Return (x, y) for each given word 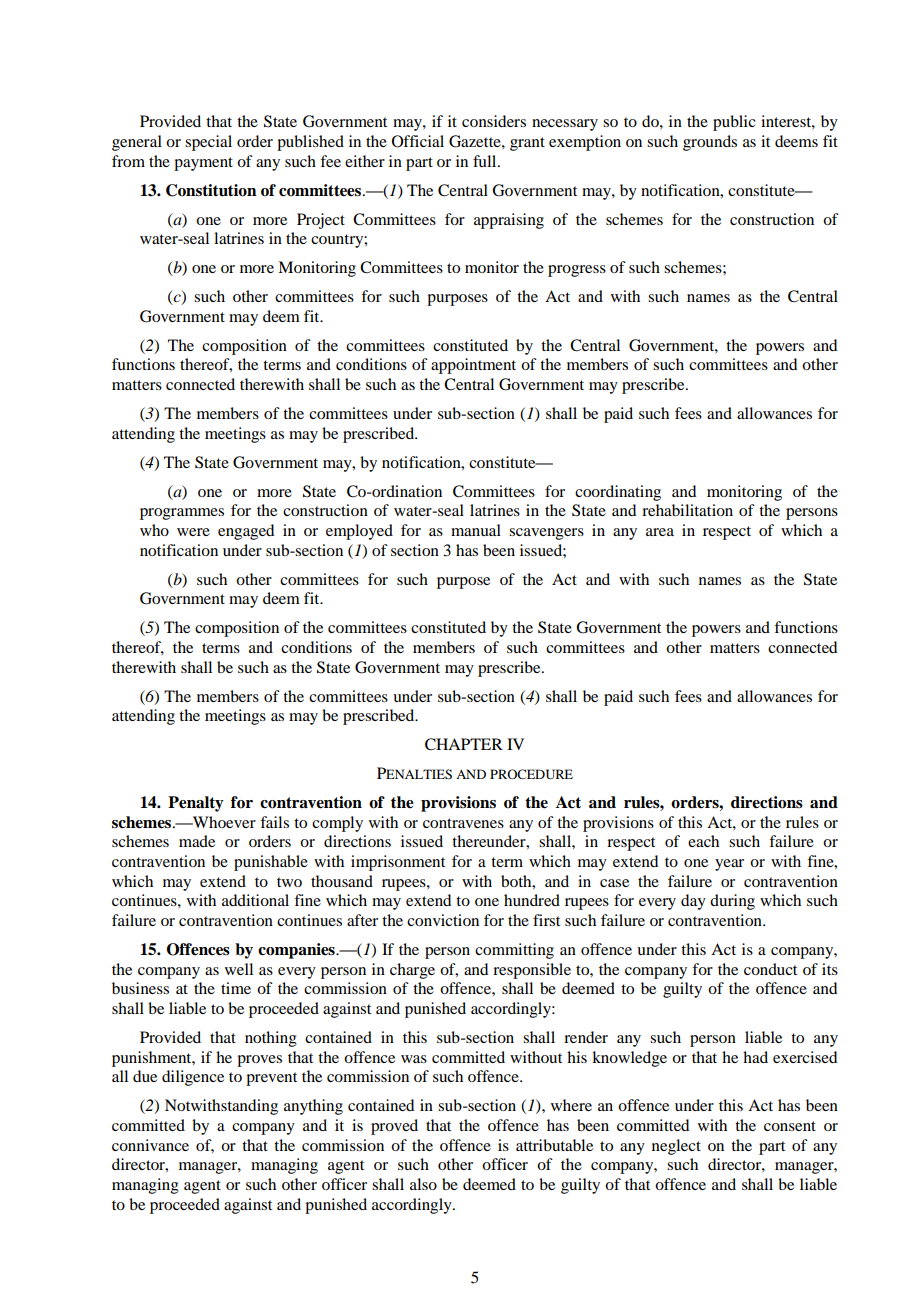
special (208, 143)
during (732, 902)
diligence (193, 1078)
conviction (443, 920)
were (193, 532)
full (486, 161)
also (423, 1184)
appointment (473, 366)
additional (255, 900)
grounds (710, 143)
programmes (182, 514)
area (660, 532)
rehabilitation (687, 510)
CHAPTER (464, 744)
